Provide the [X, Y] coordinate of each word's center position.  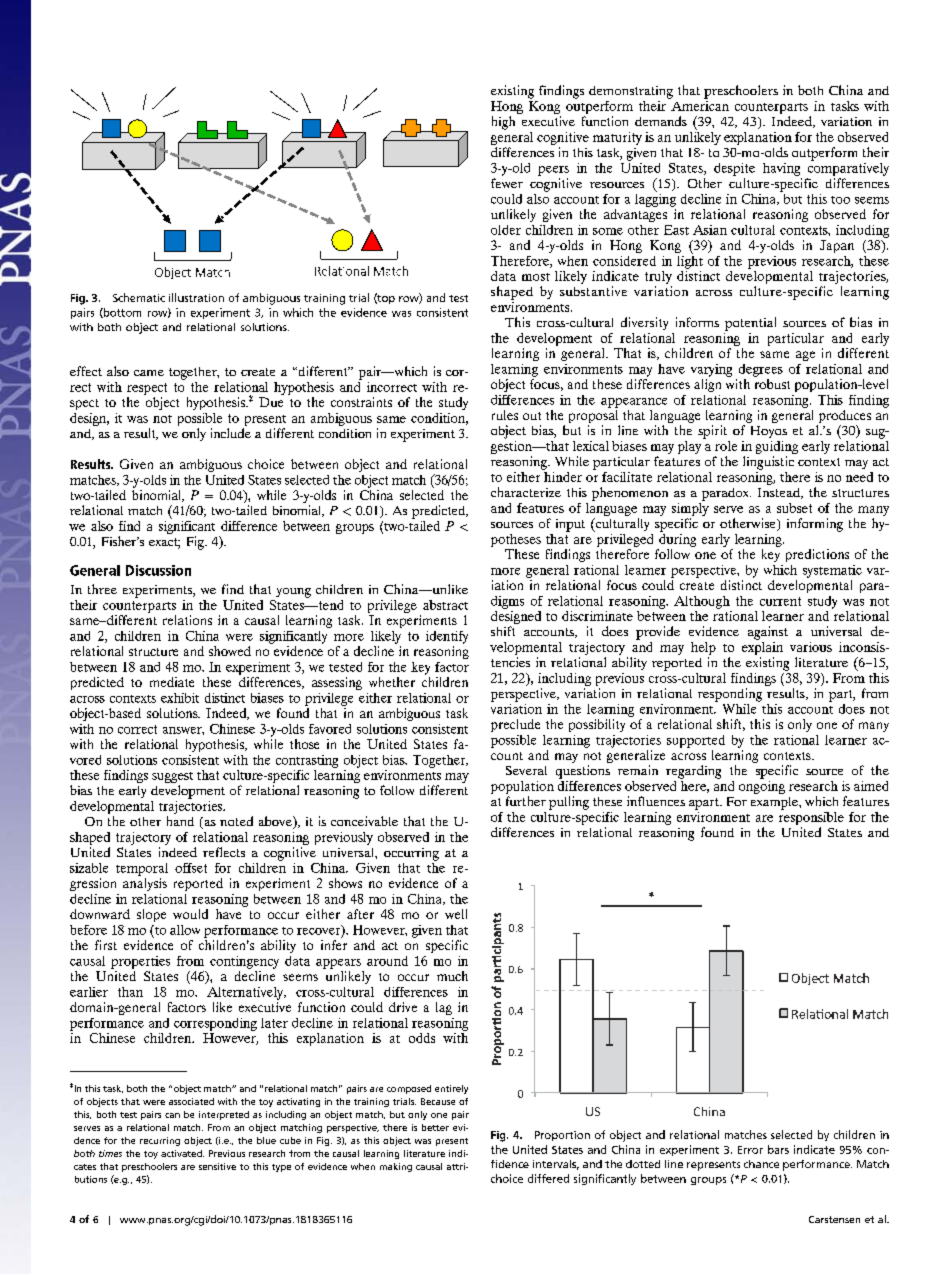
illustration [196, 297]
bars [778, 1149]
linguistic [768, 463]
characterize [526, 492]
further [526, 801]
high [503, 123]
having [781, 169]
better [435, 1127]
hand [180, 821]
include [231, 433]
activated [182, 1153]
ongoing [762, 786]
